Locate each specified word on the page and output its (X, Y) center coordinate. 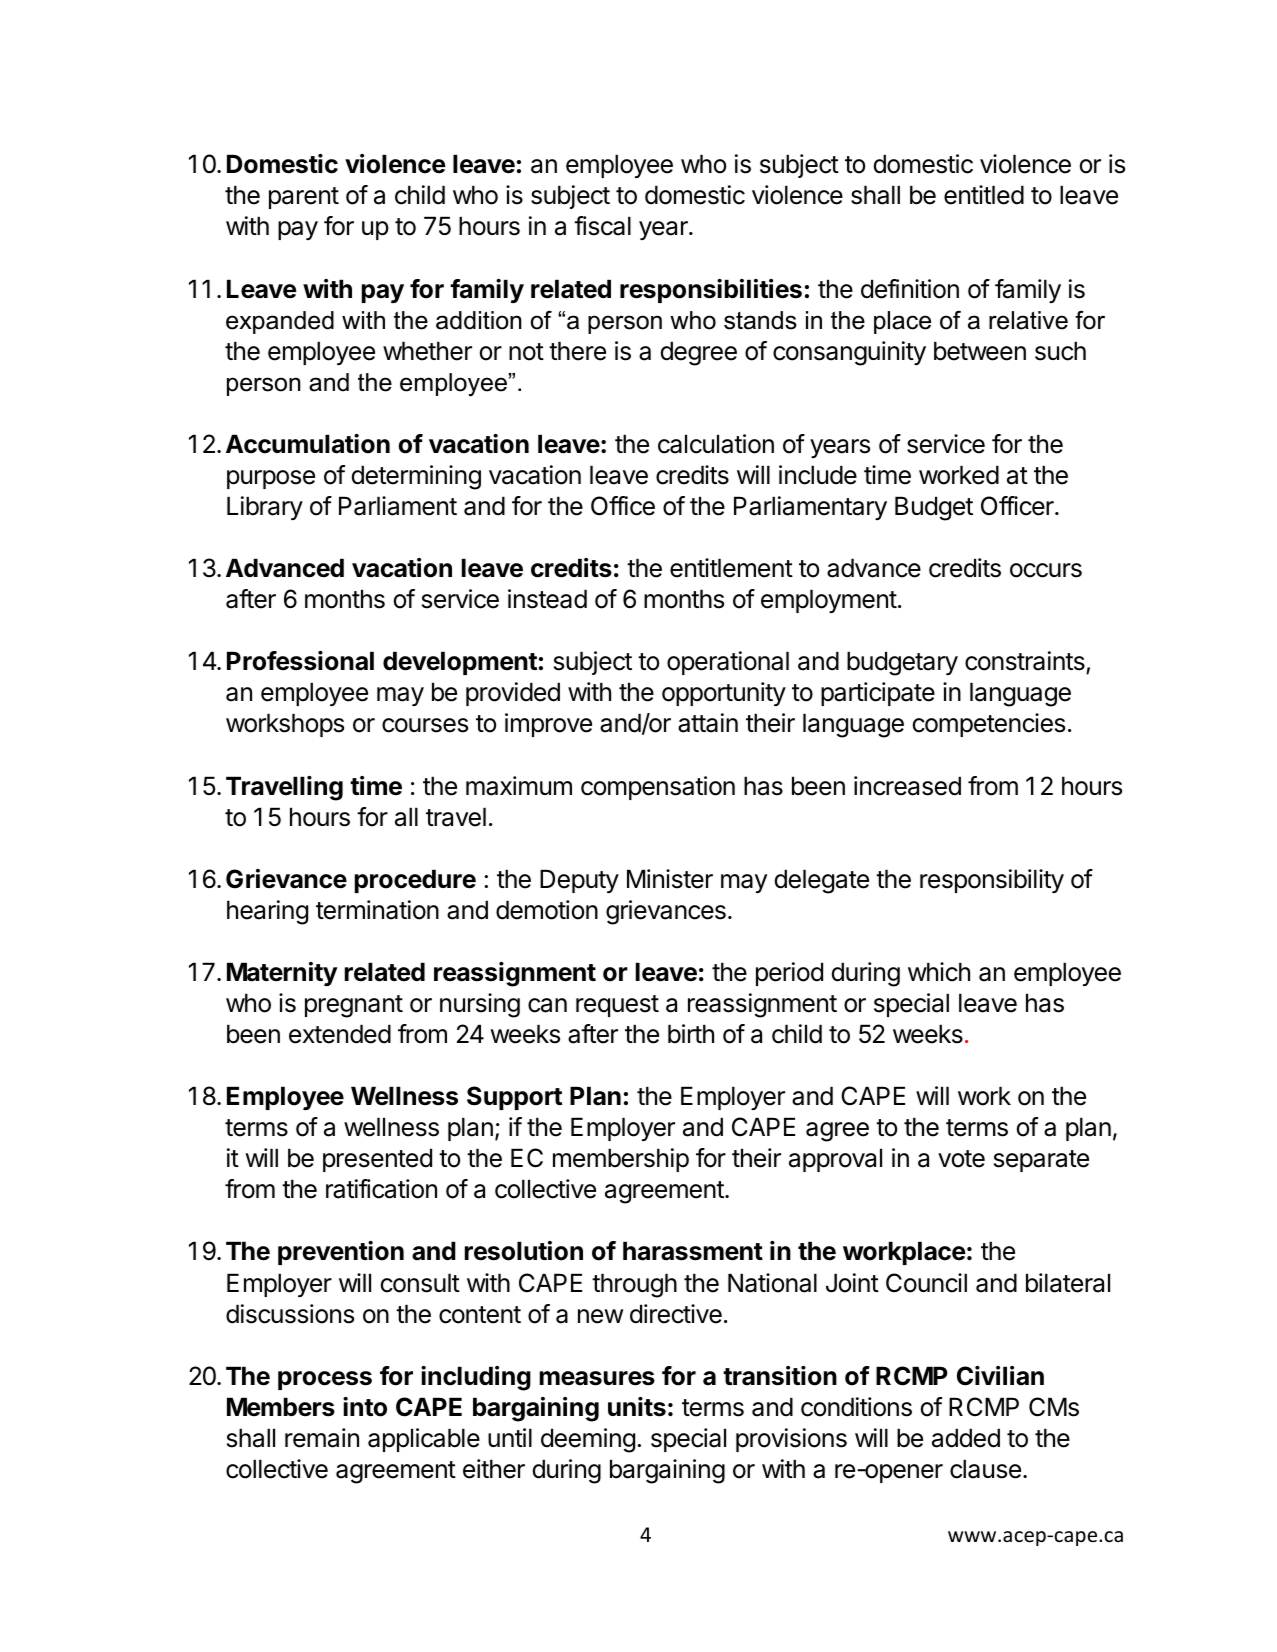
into (365, 1407)
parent (304, 198)
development (460, 663)
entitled (984, 195)
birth (691, 1034)
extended (340, 1034)
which (939, 972)
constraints (1026, 662)
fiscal (602, 226)
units (637, 1407)
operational (728, 663)
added (966, 1438)
